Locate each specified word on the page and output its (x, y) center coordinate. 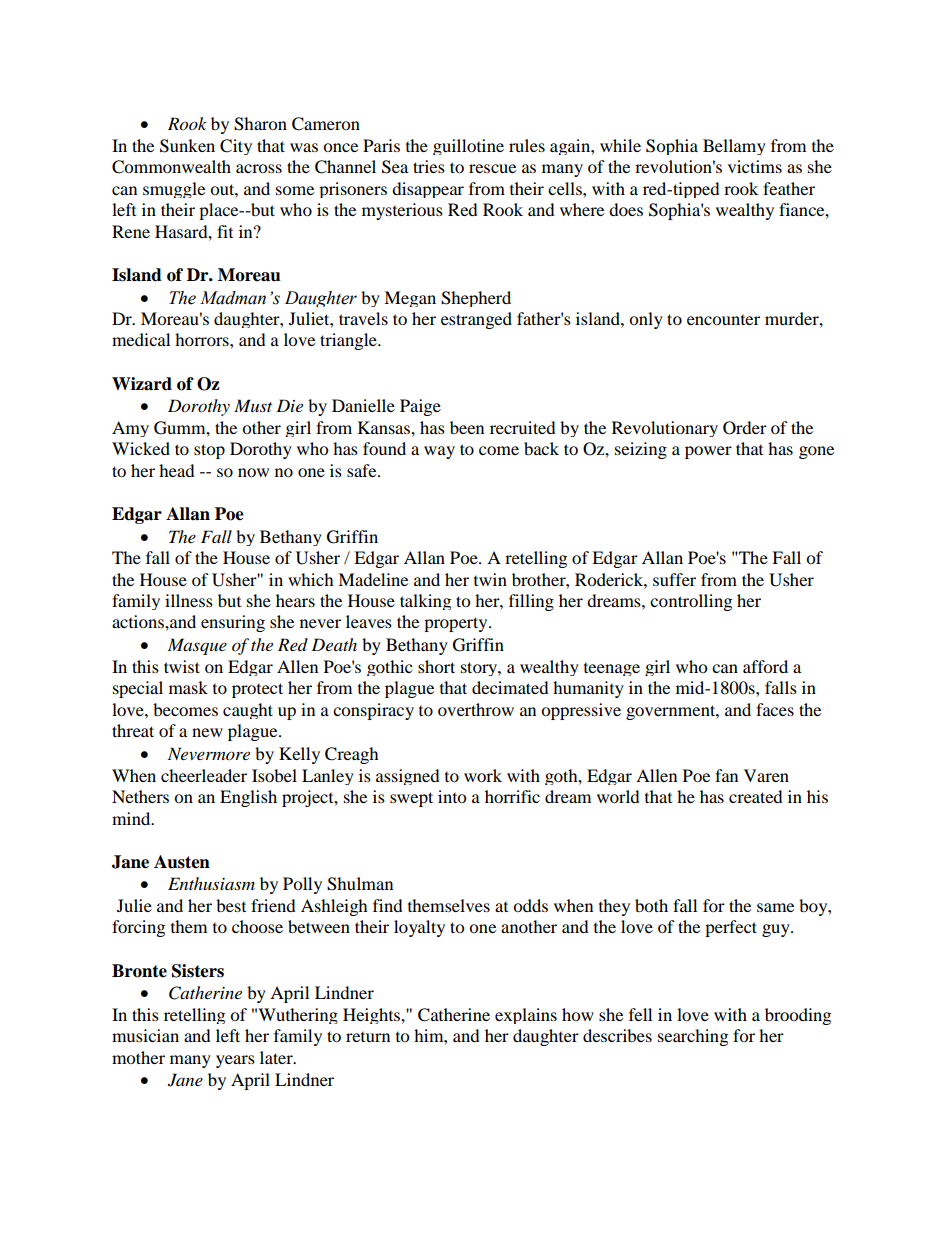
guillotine (468, 147)
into (452, 796)
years (235, 1061)
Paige (420, 407)
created (756, 796)
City (236, 147)
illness (189, 600)
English (248, 798)
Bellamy (734, 147)
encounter (723, 320)
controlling (691, 602)
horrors (203, 339)
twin (490, 579)
